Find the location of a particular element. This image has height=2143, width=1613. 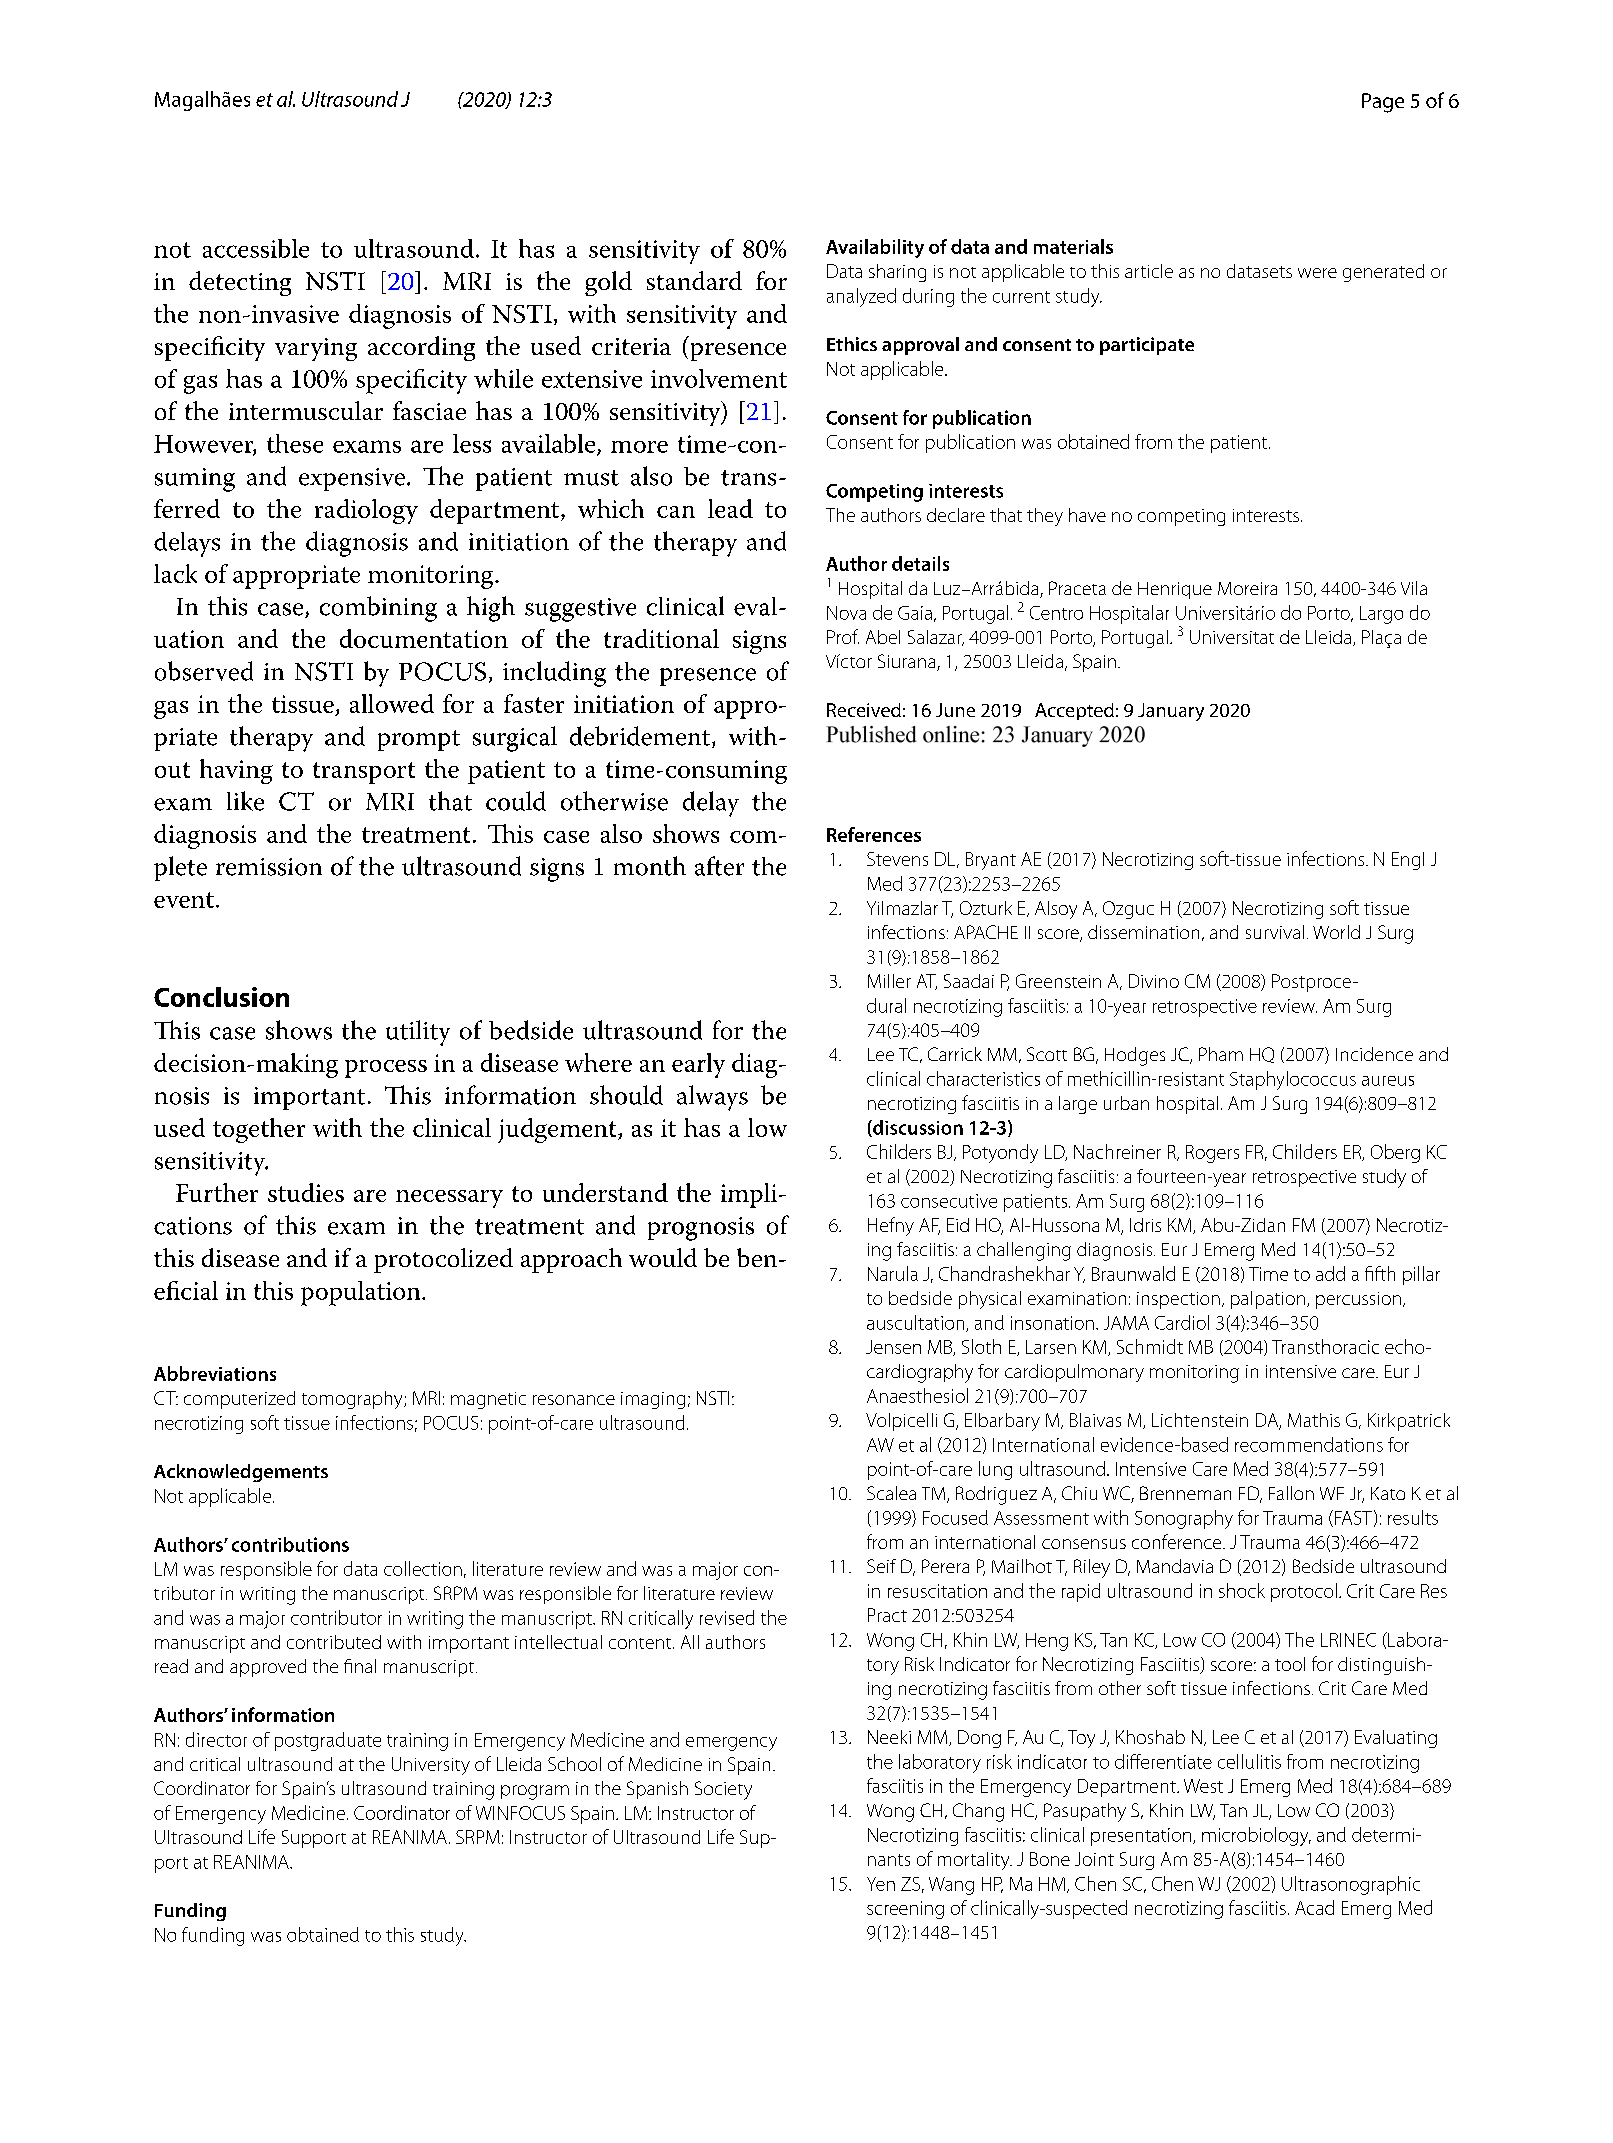

Page is located at coordinates (1383, 103).
